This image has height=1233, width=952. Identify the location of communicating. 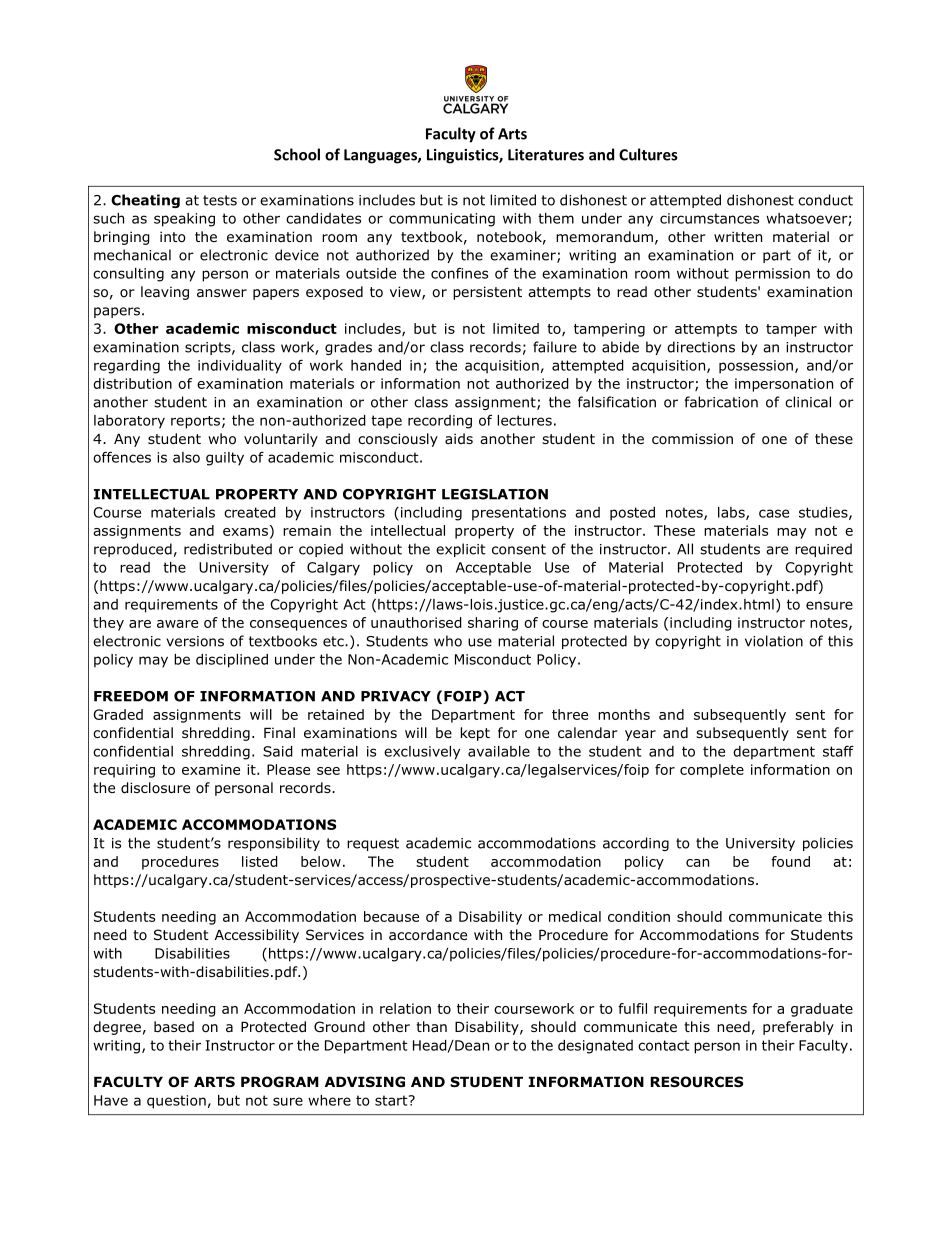
(442, 220).
